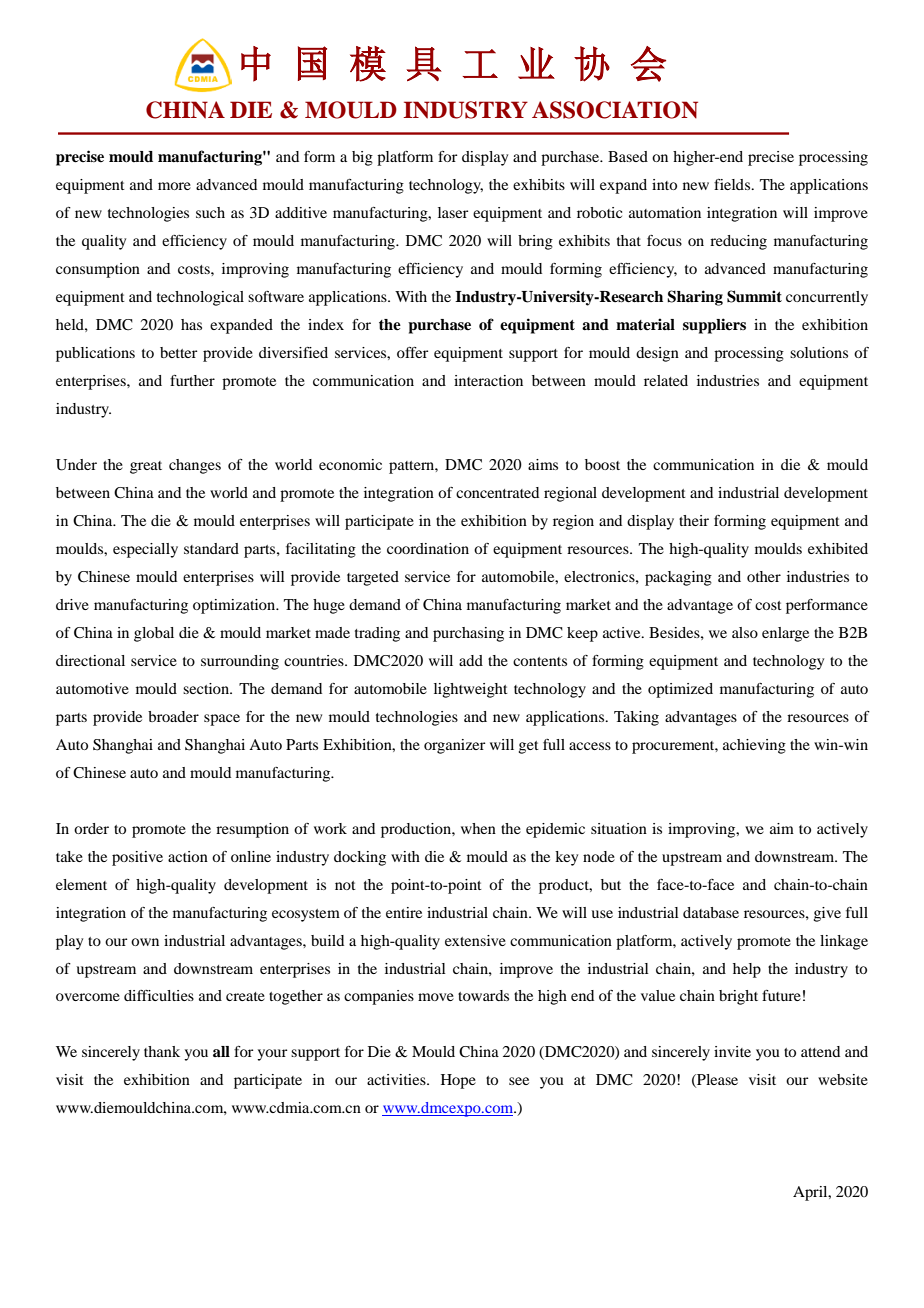 The width and height of the screenshot is (924, 1308). Describe the element at coordinates (468, 634) in the screenshot. I see `purchasing` at that location.
